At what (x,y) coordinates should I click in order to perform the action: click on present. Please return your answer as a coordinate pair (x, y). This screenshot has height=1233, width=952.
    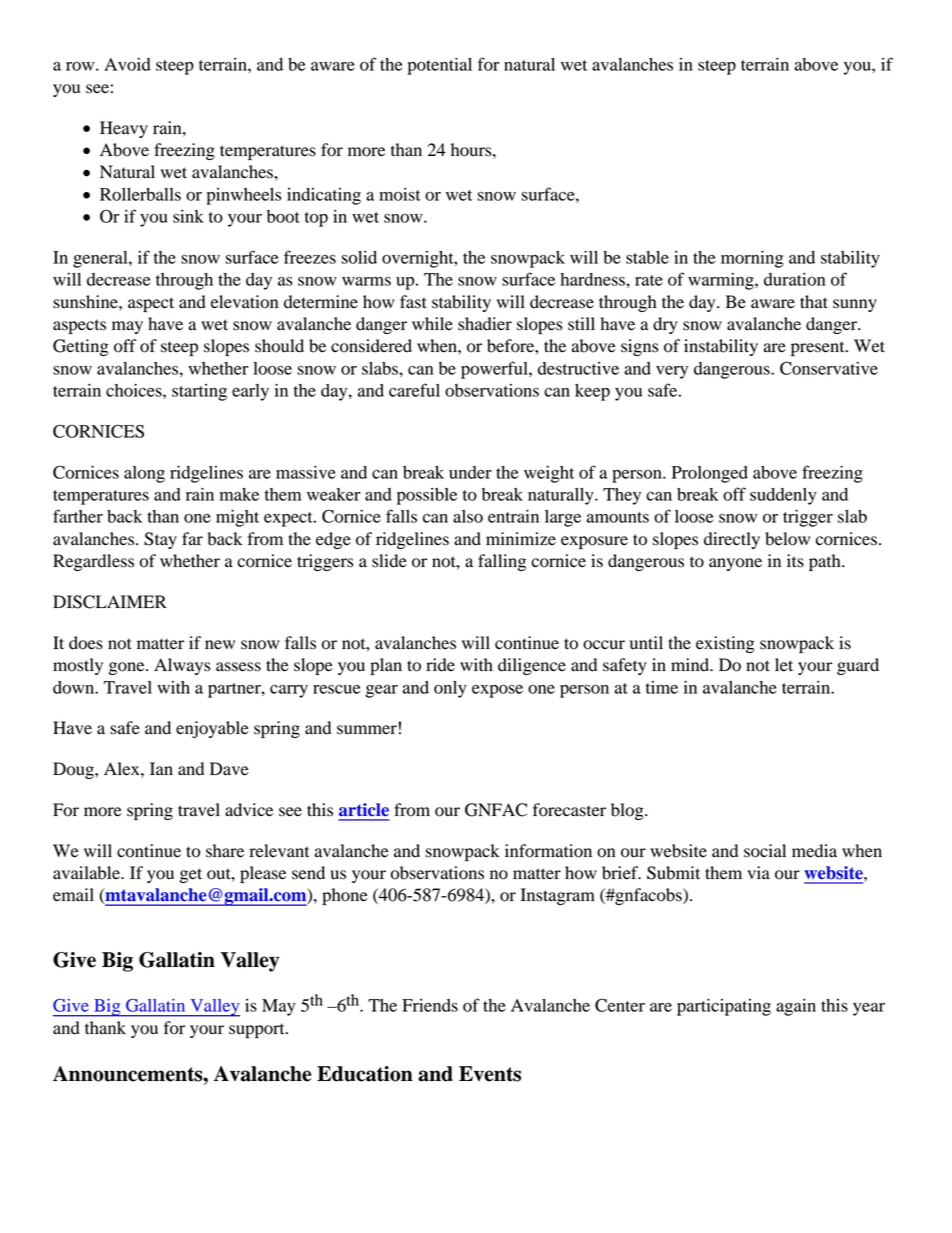
    Looking at the image, I should click on (819, 348).
